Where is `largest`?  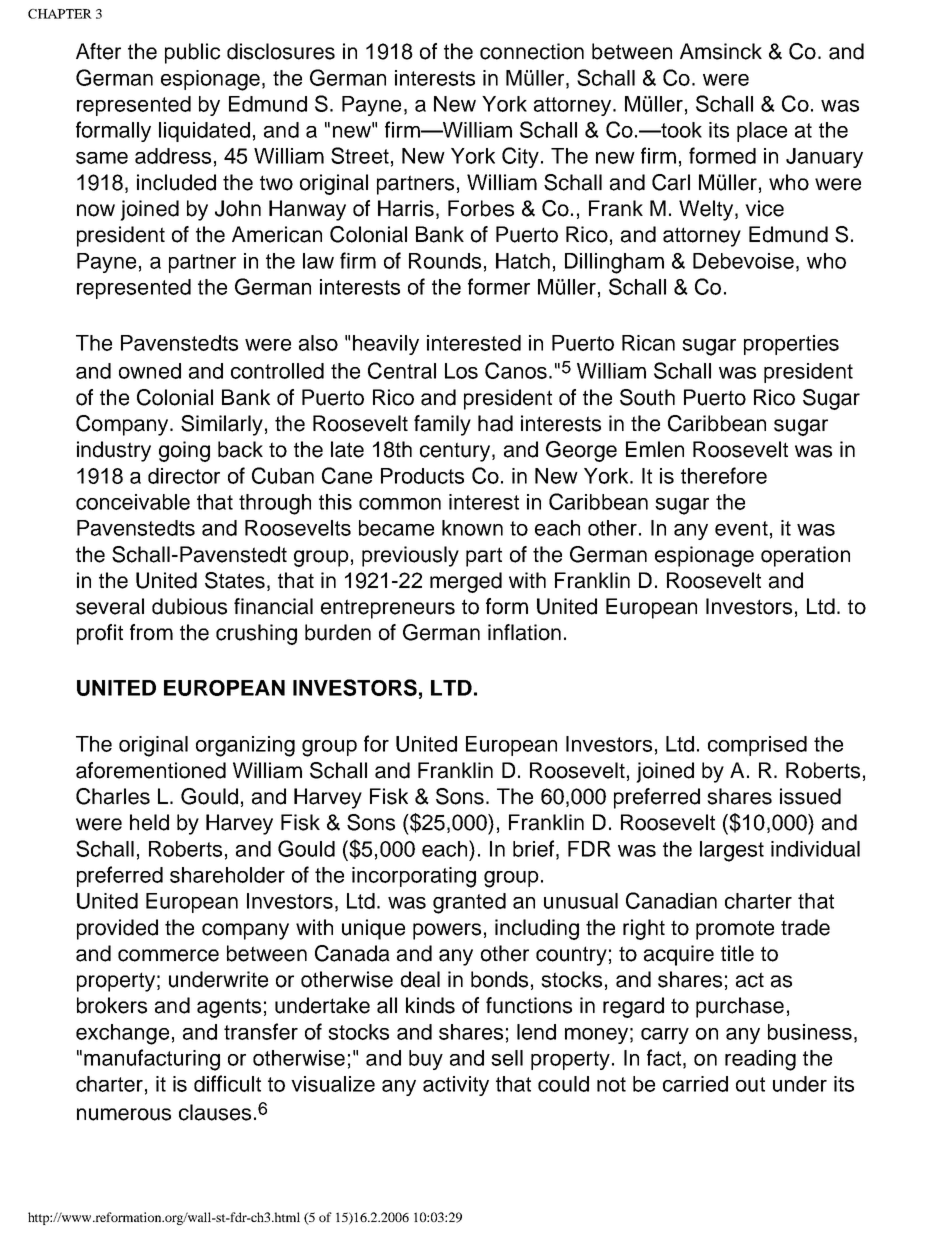 largest is located at coordinates (732, 851).
